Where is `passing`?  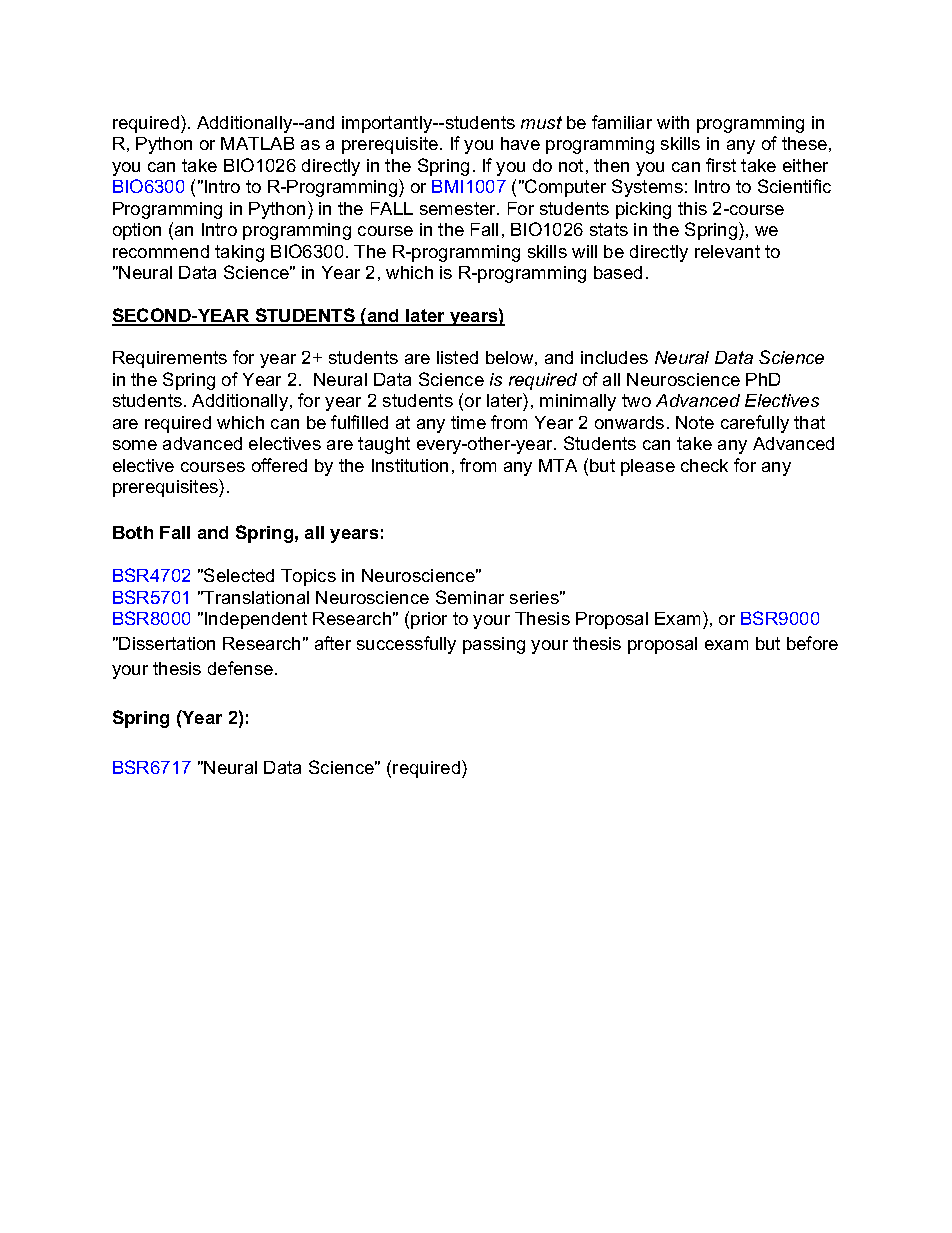 passing is located at coordinates (494, 645).
